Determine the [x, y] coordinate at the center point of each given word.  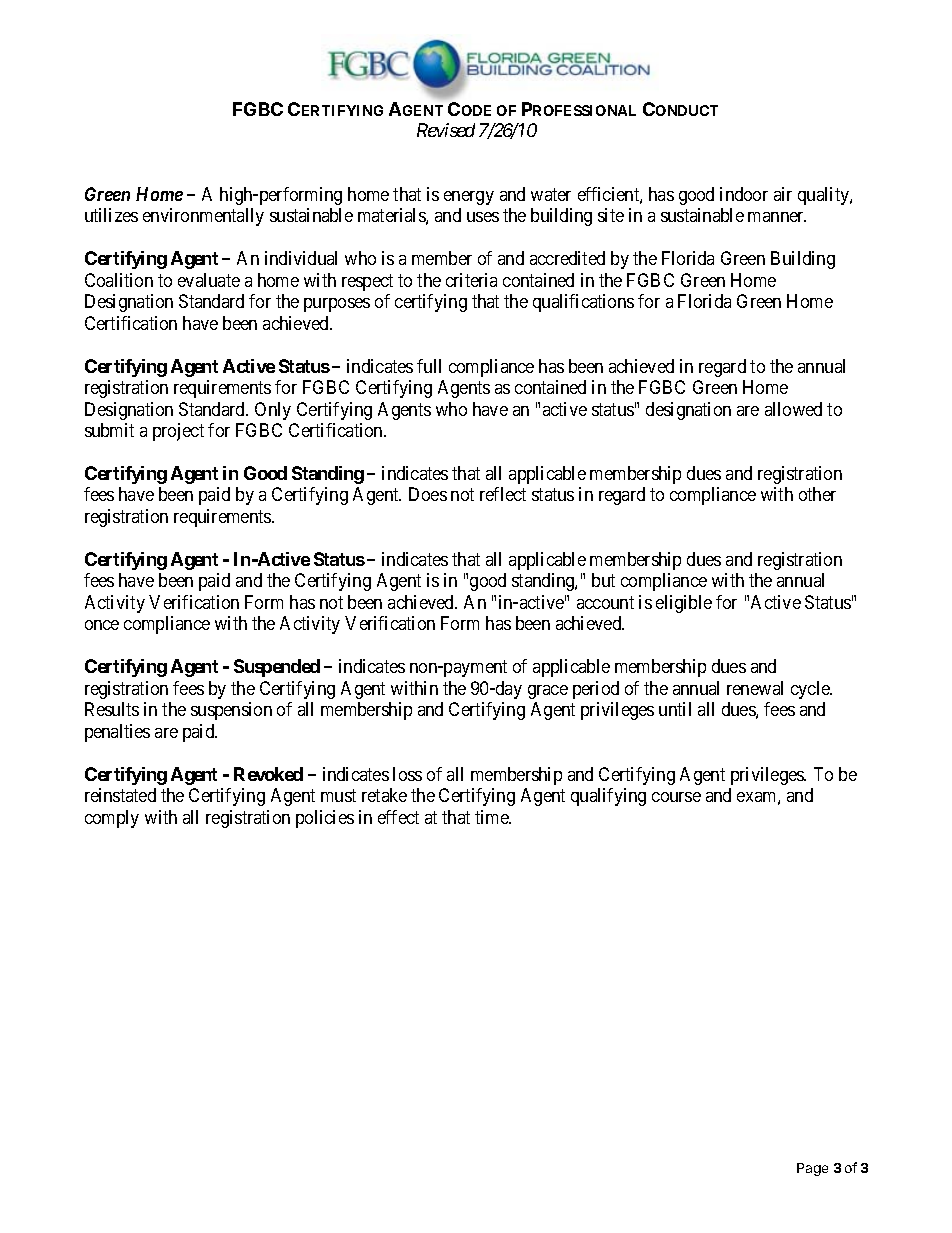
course [676, 797]
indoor [744, 194]
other [817, 494]
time [493, 817]
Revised [446, 130]
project [178, 432]
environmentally [203, 217]
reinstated [120, 795]
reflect [503, 494]
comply [112, 819]
